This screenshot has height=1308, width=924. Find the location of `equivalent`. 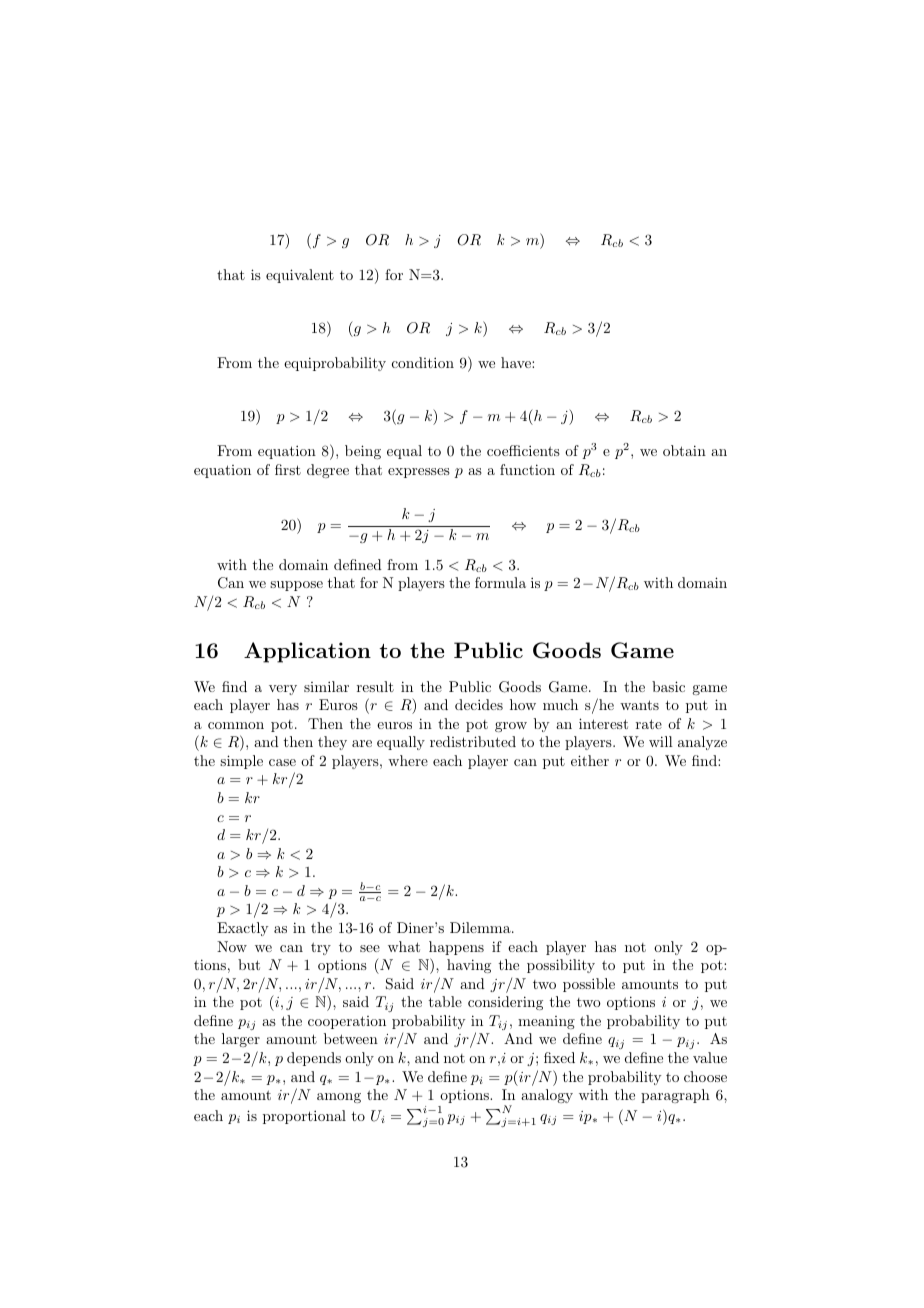

equivalent is located at coordinates (300, 276).
